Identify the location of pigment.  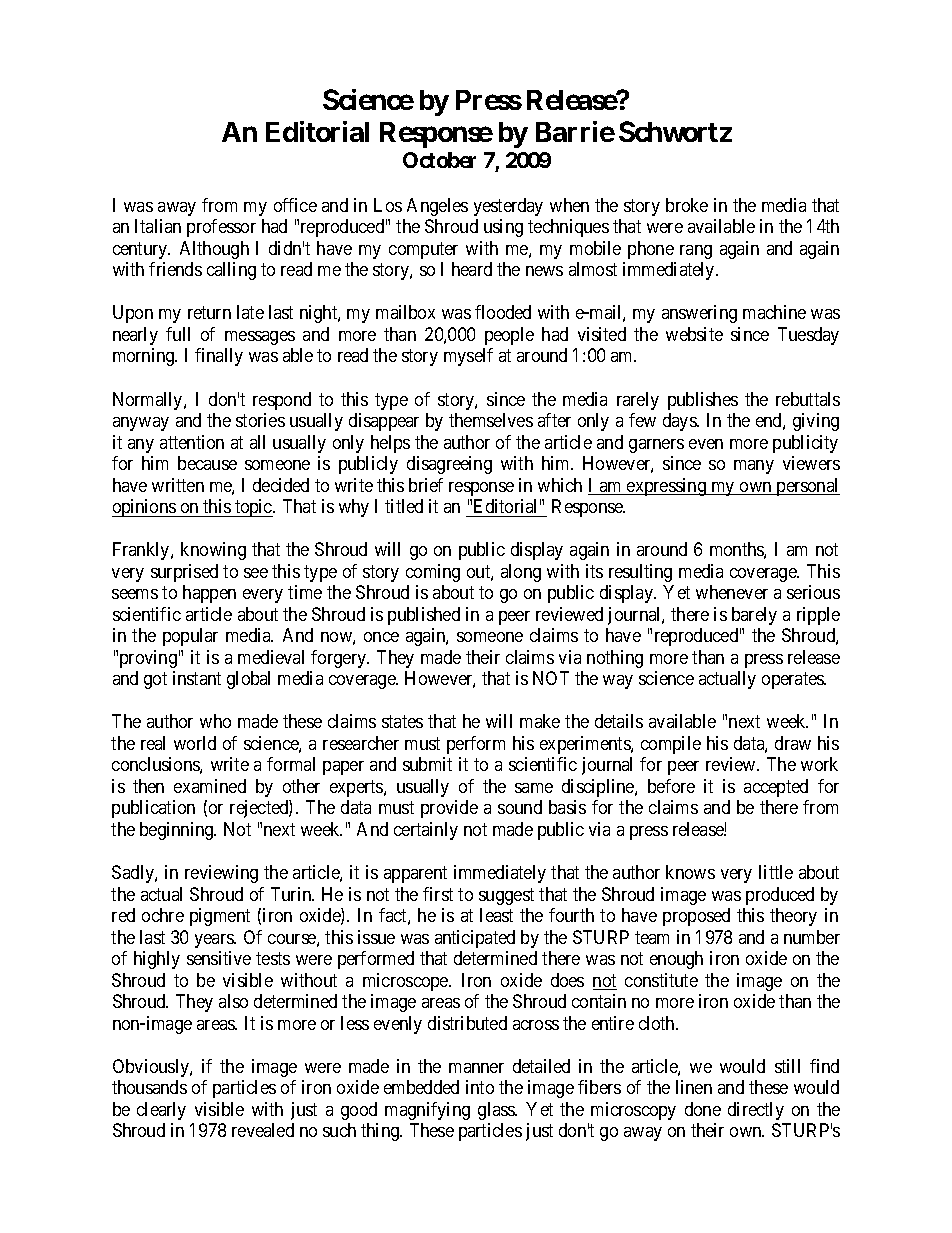
(220, 917).
